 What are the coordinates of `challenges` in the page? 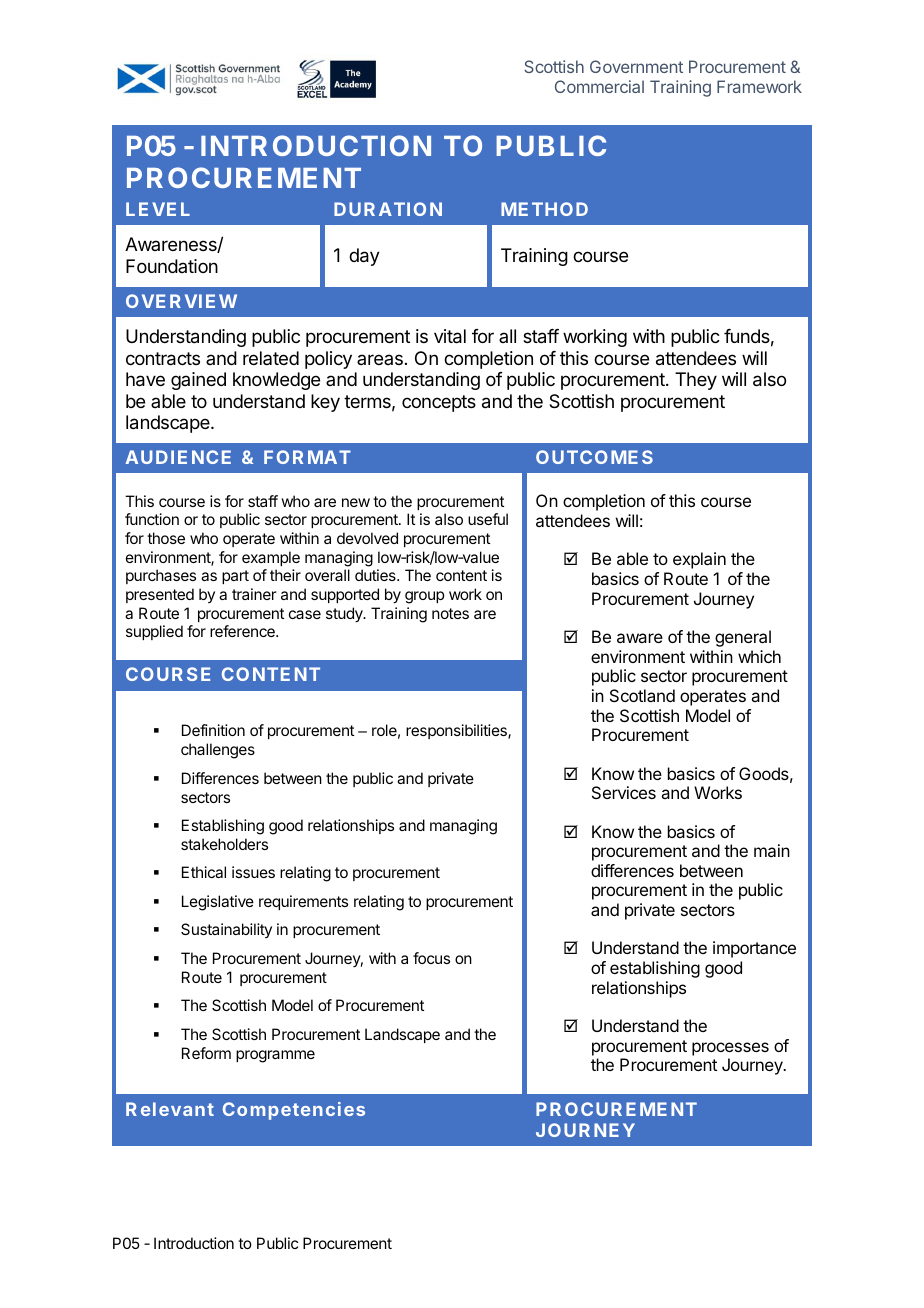 It's located at (218, 751).
